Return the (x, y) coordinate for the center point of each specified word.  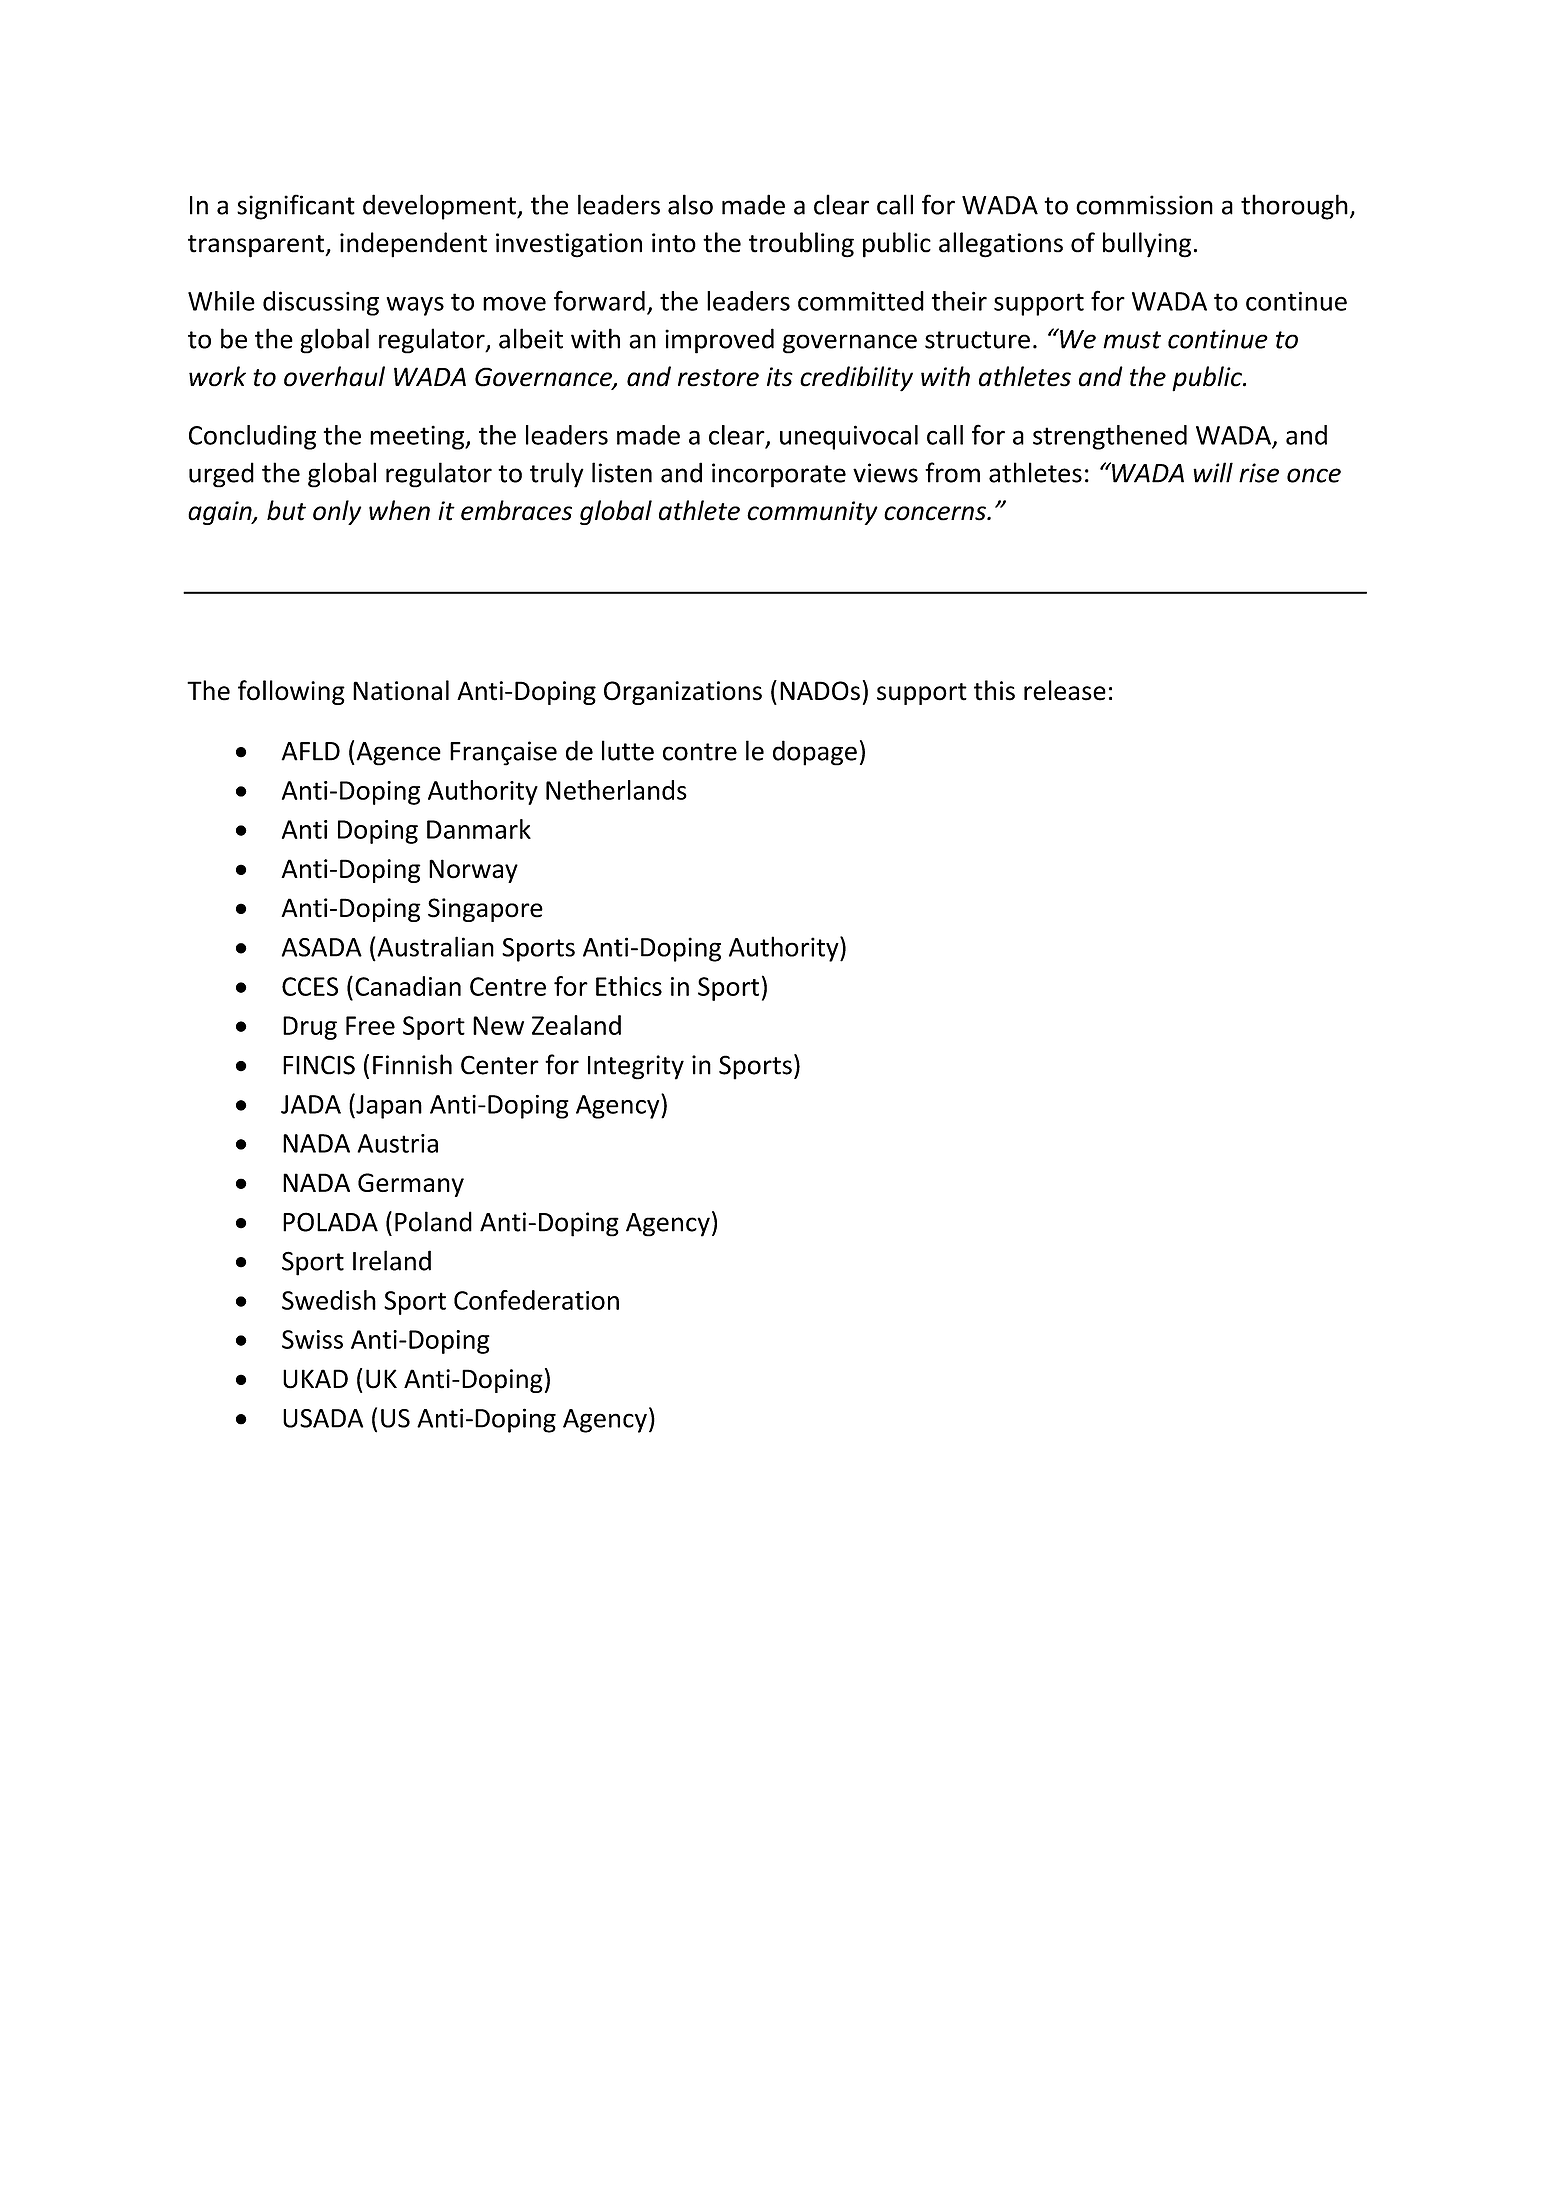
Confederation (536, 1300)
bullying (1147, 245)
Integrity (636, 1067)
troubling (801, 245)
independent (413, 245)
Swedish (329, 1300)
